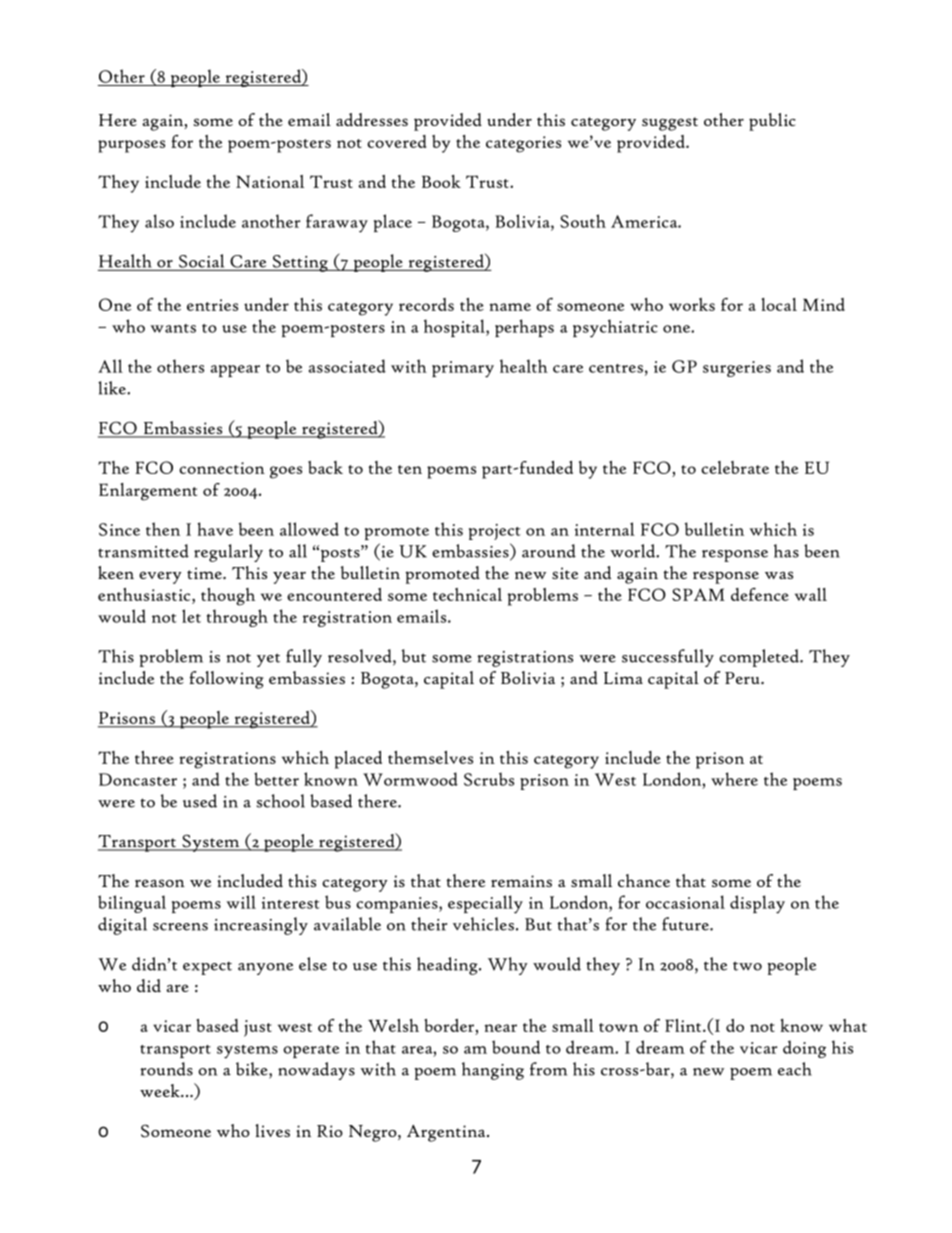  Describe the element at coordinates (160, 883) in the image. I see `reason` at that location.
